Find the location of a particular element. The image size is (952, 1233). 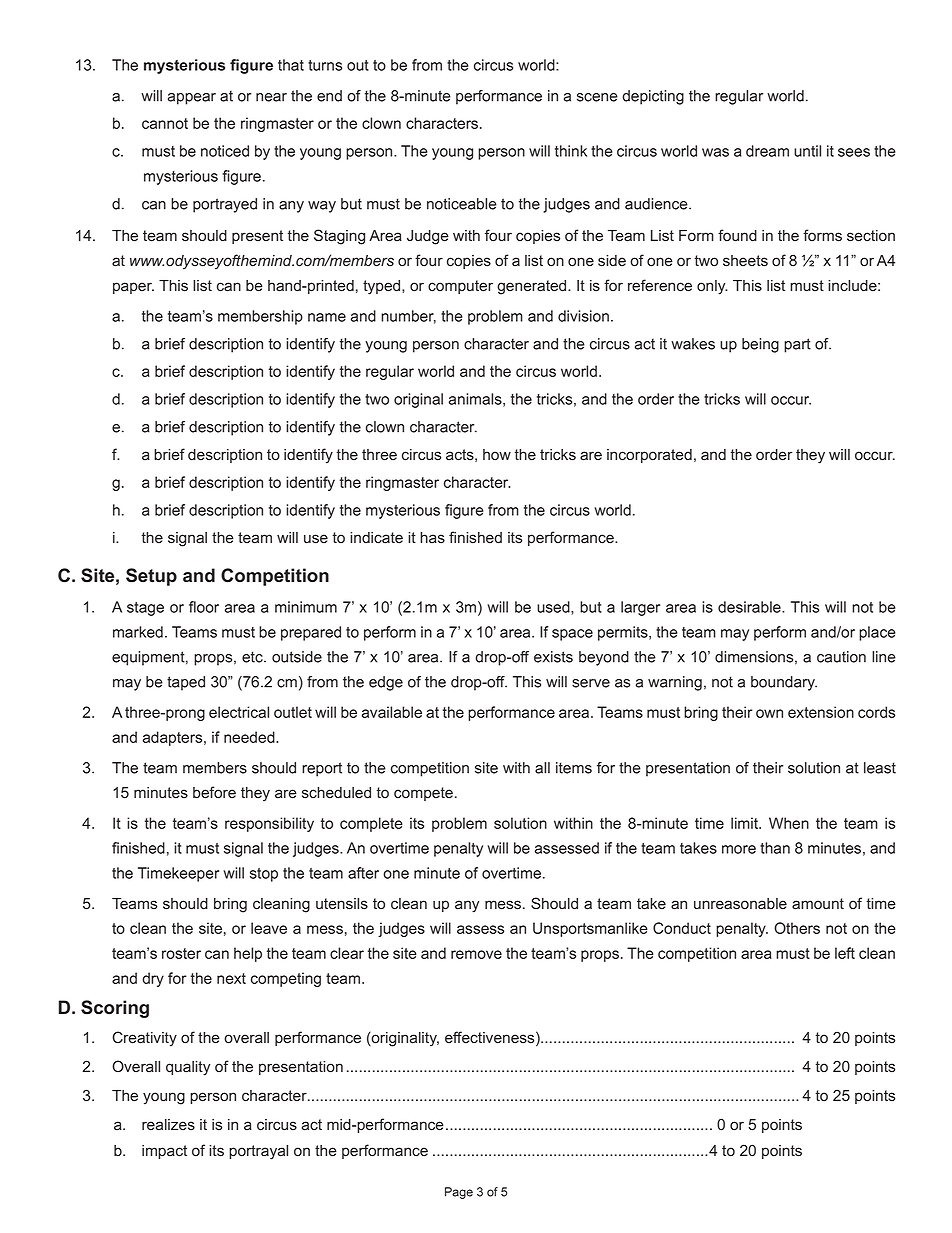

until is located at coordinates (807, 151).
